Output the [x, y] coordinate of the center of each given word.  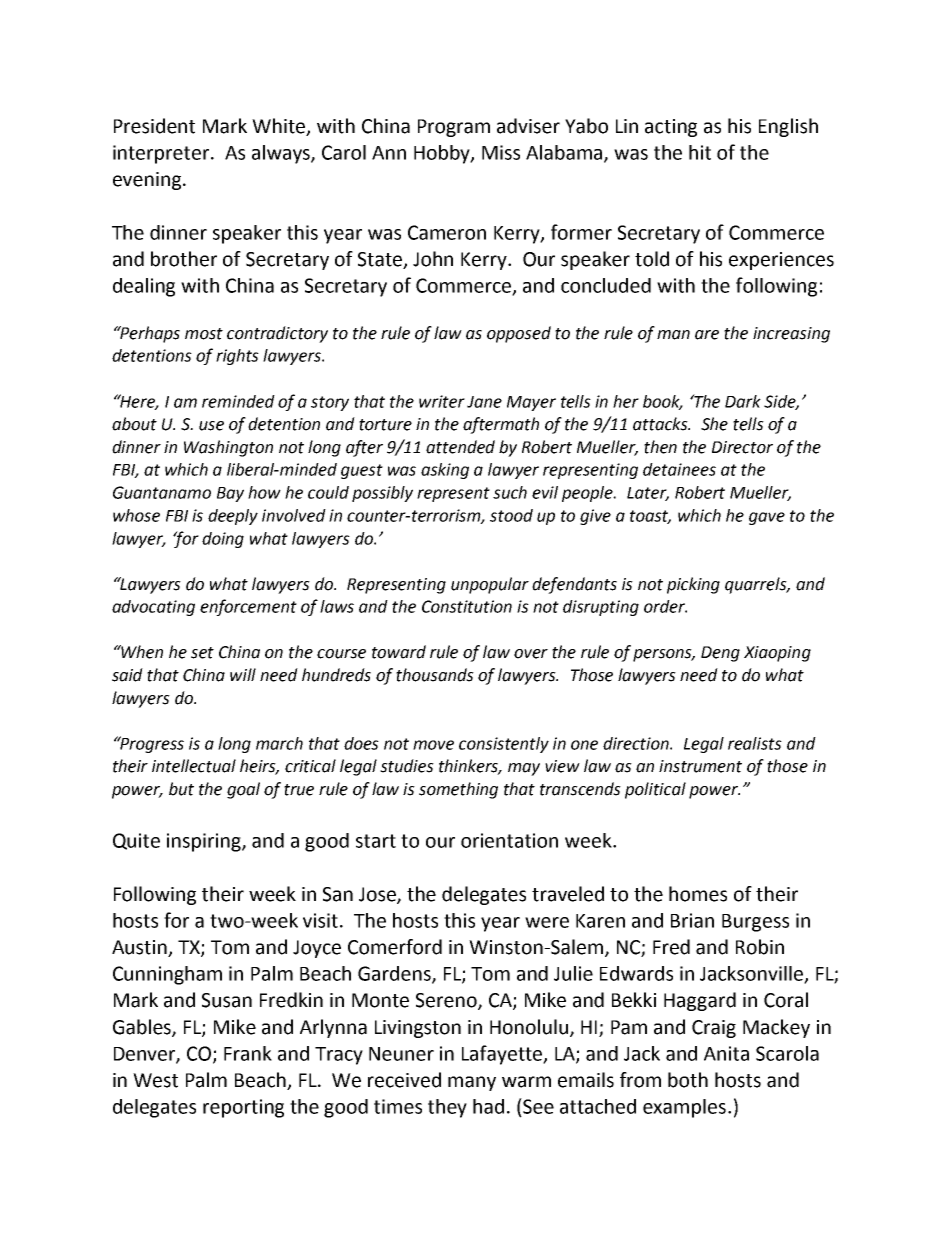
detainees [679, 469]
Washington [228, 448]
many [472, 1083]
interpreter [162, 154]
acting [671, 128]
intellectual [194, 766]
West [155, 1080]
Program [454, 128]
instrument [700, 766]
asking [445, 471]
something [458, 790]
